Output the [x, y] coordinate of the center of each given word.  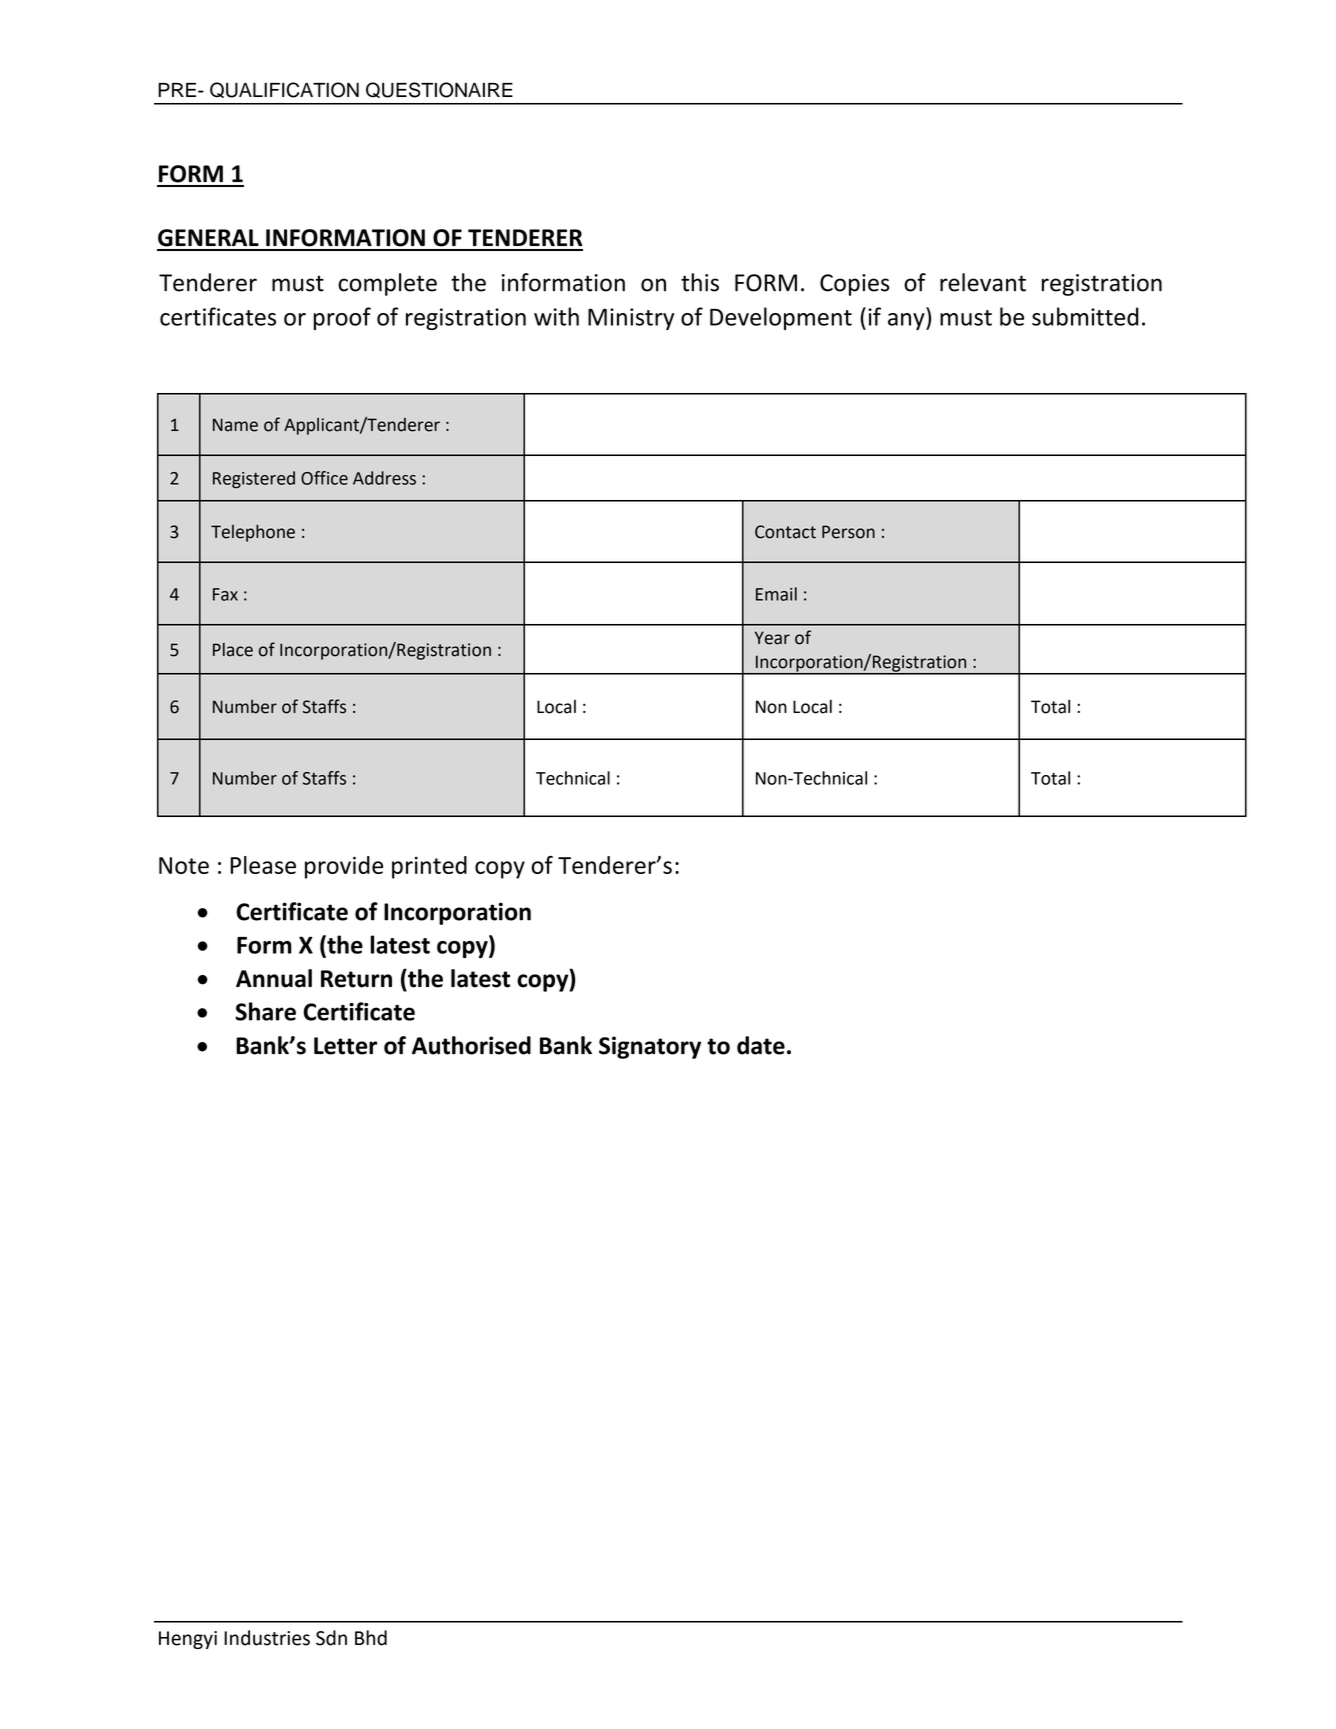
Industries [267, 1638]
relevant [983, 282]
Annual [274, 978]
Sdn [331, 1638]
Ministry [631, 319]
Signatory [650, 1047]
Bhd [371, 1638]
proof [342, 318]
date [761, 1045]
